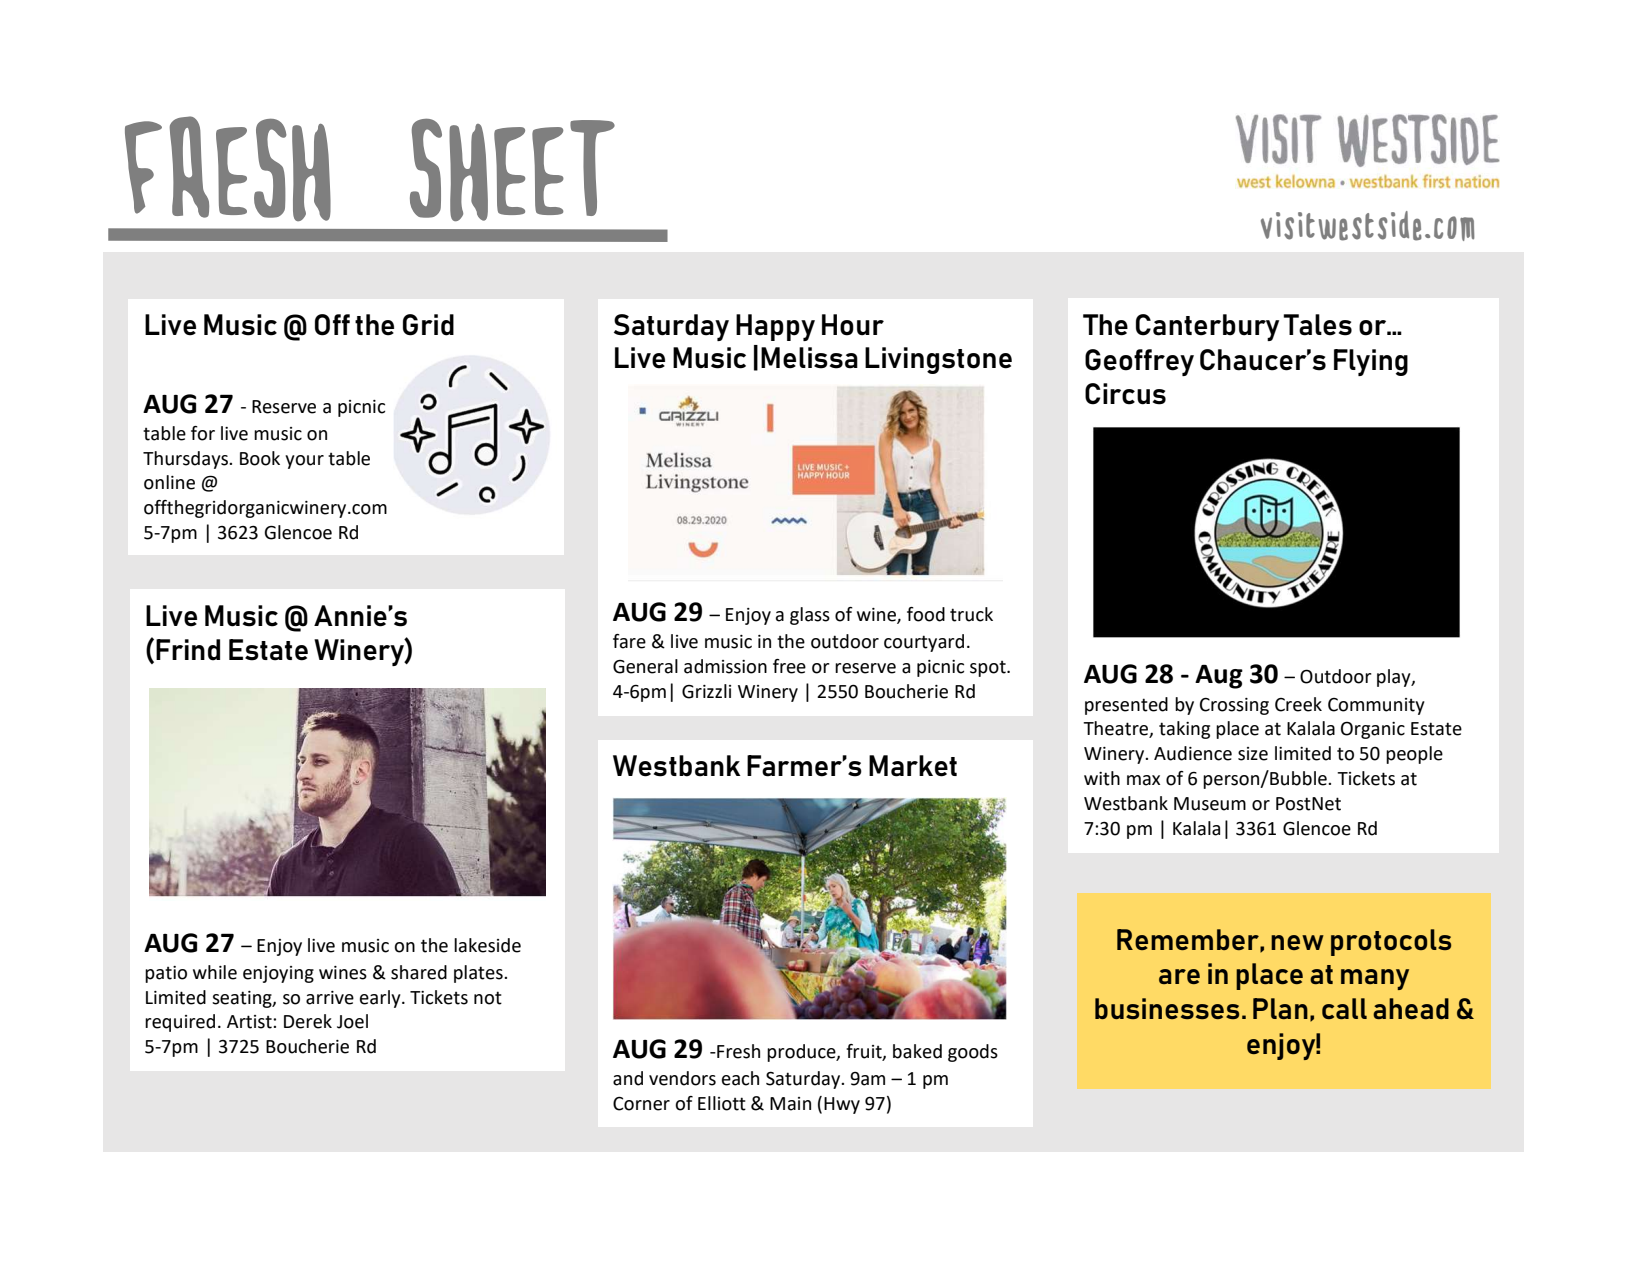 The width and height of the document is (1639, 1267). Describe the element at coordinates (512, 170) in the document. I see `SHEET` at that location.
